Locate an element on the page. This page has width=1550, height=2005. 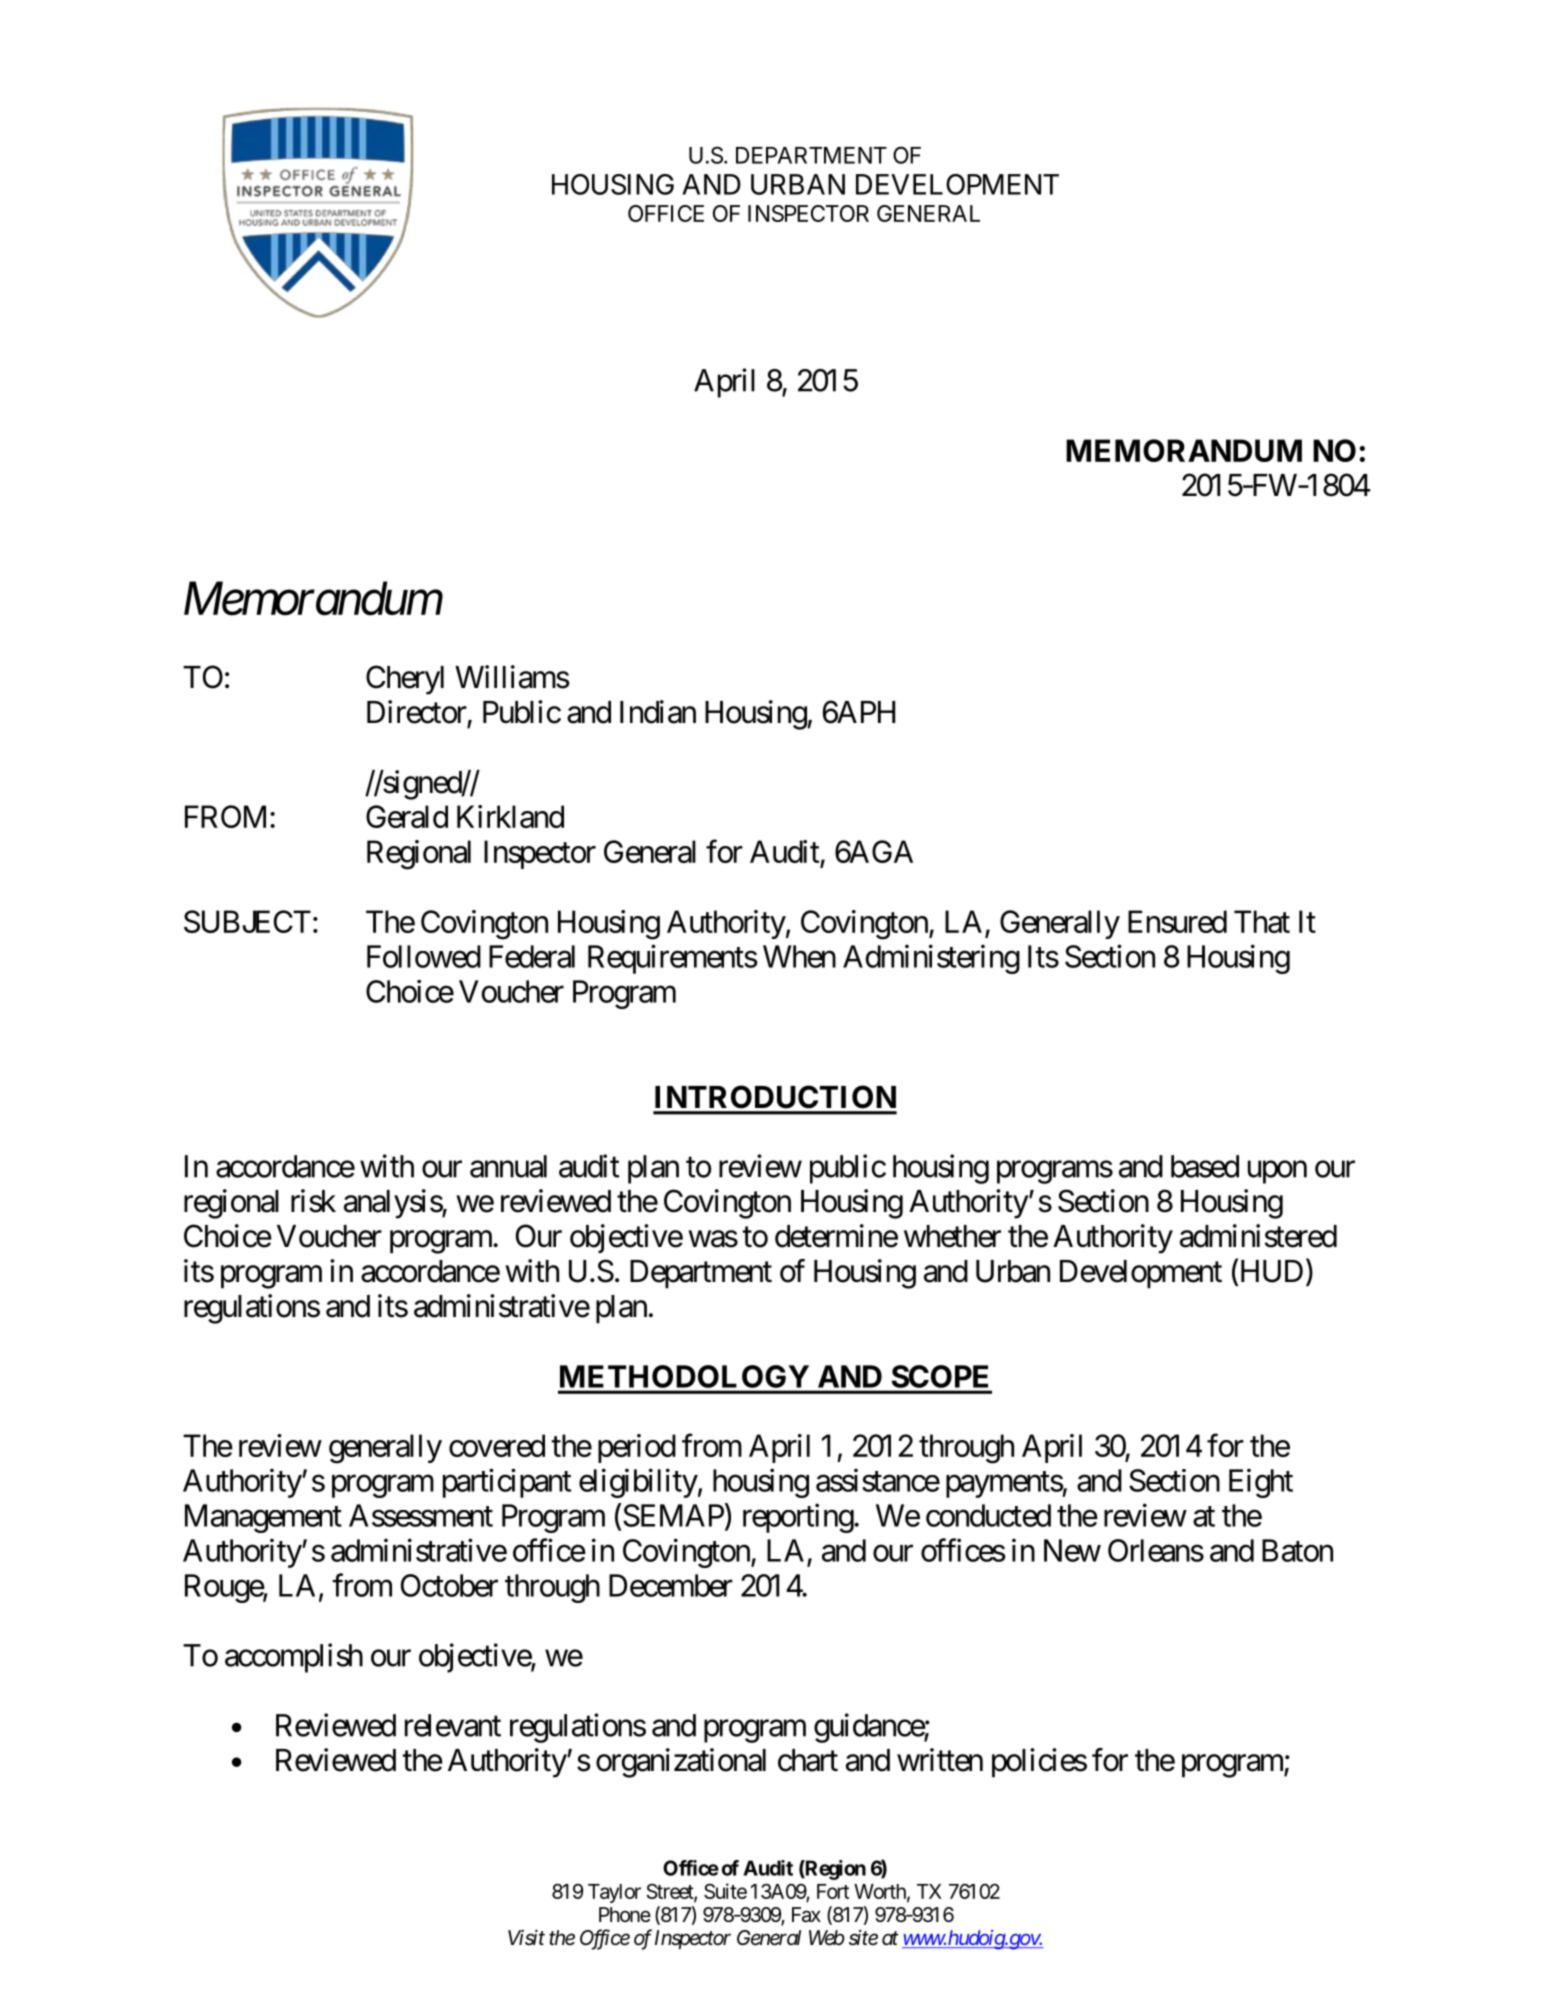
risk is located at coordinates (313, 1201).
